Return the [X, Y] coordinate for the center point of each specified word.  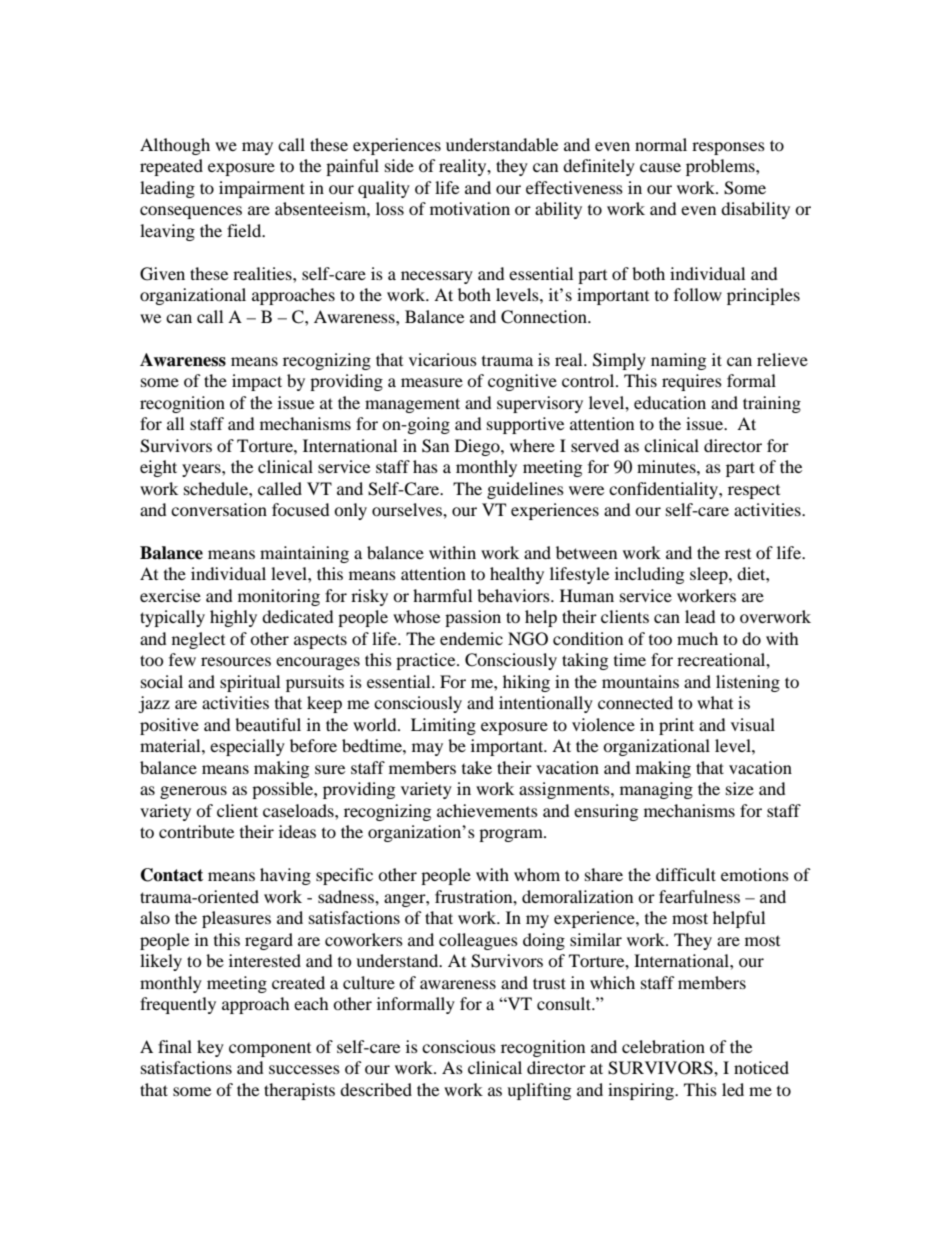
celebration [663, 1046]
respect [754, 492]
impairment [262, 189]
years [202, 470]
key [210, 1048]
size [740, 788]
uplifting [539, 1091]
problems [721, 167]
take [477, 767]
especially [247, 747]
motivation [470, 208]
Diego [478, 447]
